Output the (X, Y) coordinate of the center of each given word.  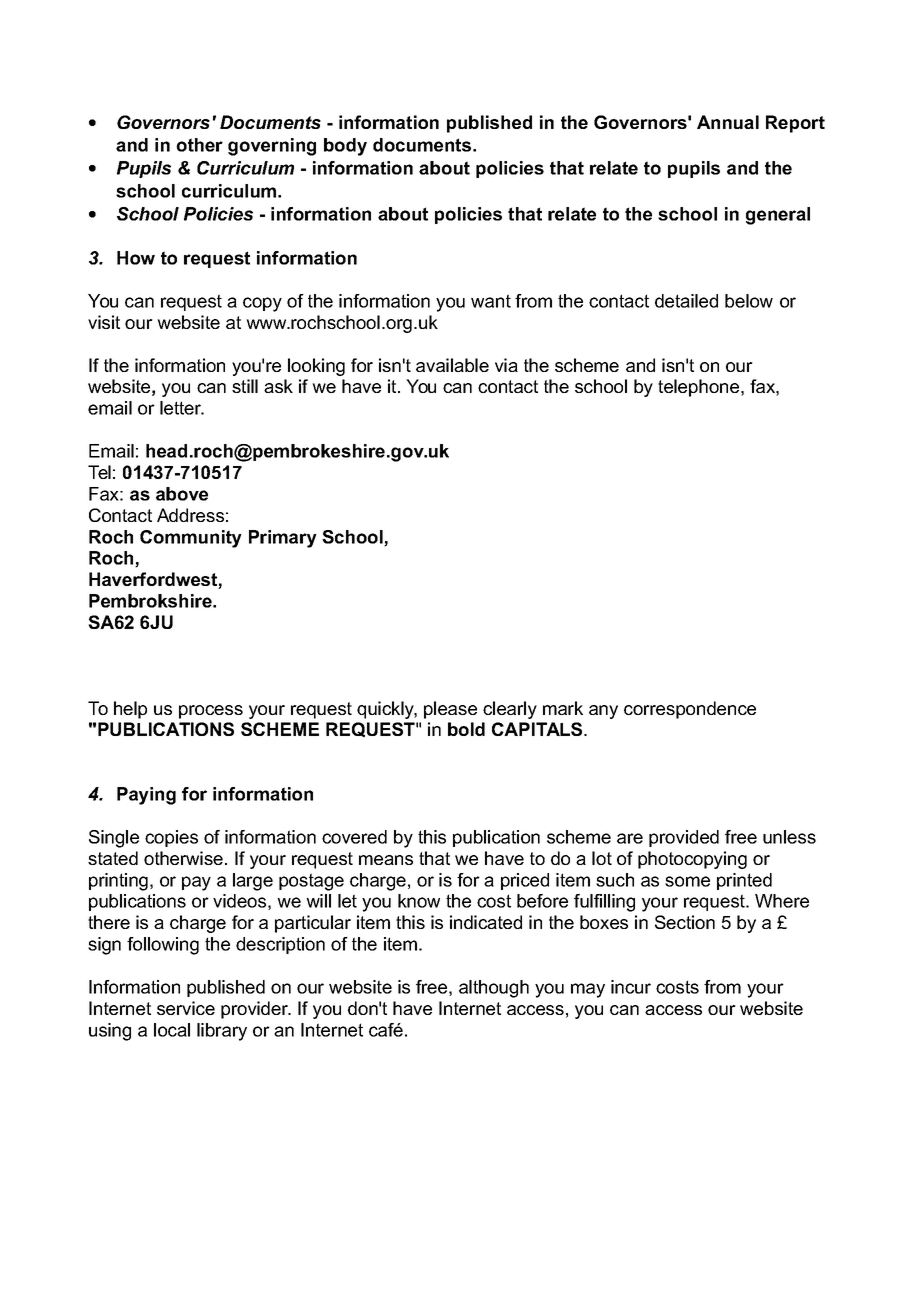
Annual (728, 122)
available (452, 365)
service (186, 1008)
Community (191, 539)
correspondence (690, 710)
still (245, 386)
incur (631, 987)
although (494, 989)
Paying (146, 796)
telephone (700, 388)
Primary (283, 539)
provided (684, 838)
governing (272, 147)
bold (466, 729)
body (345, 147)
